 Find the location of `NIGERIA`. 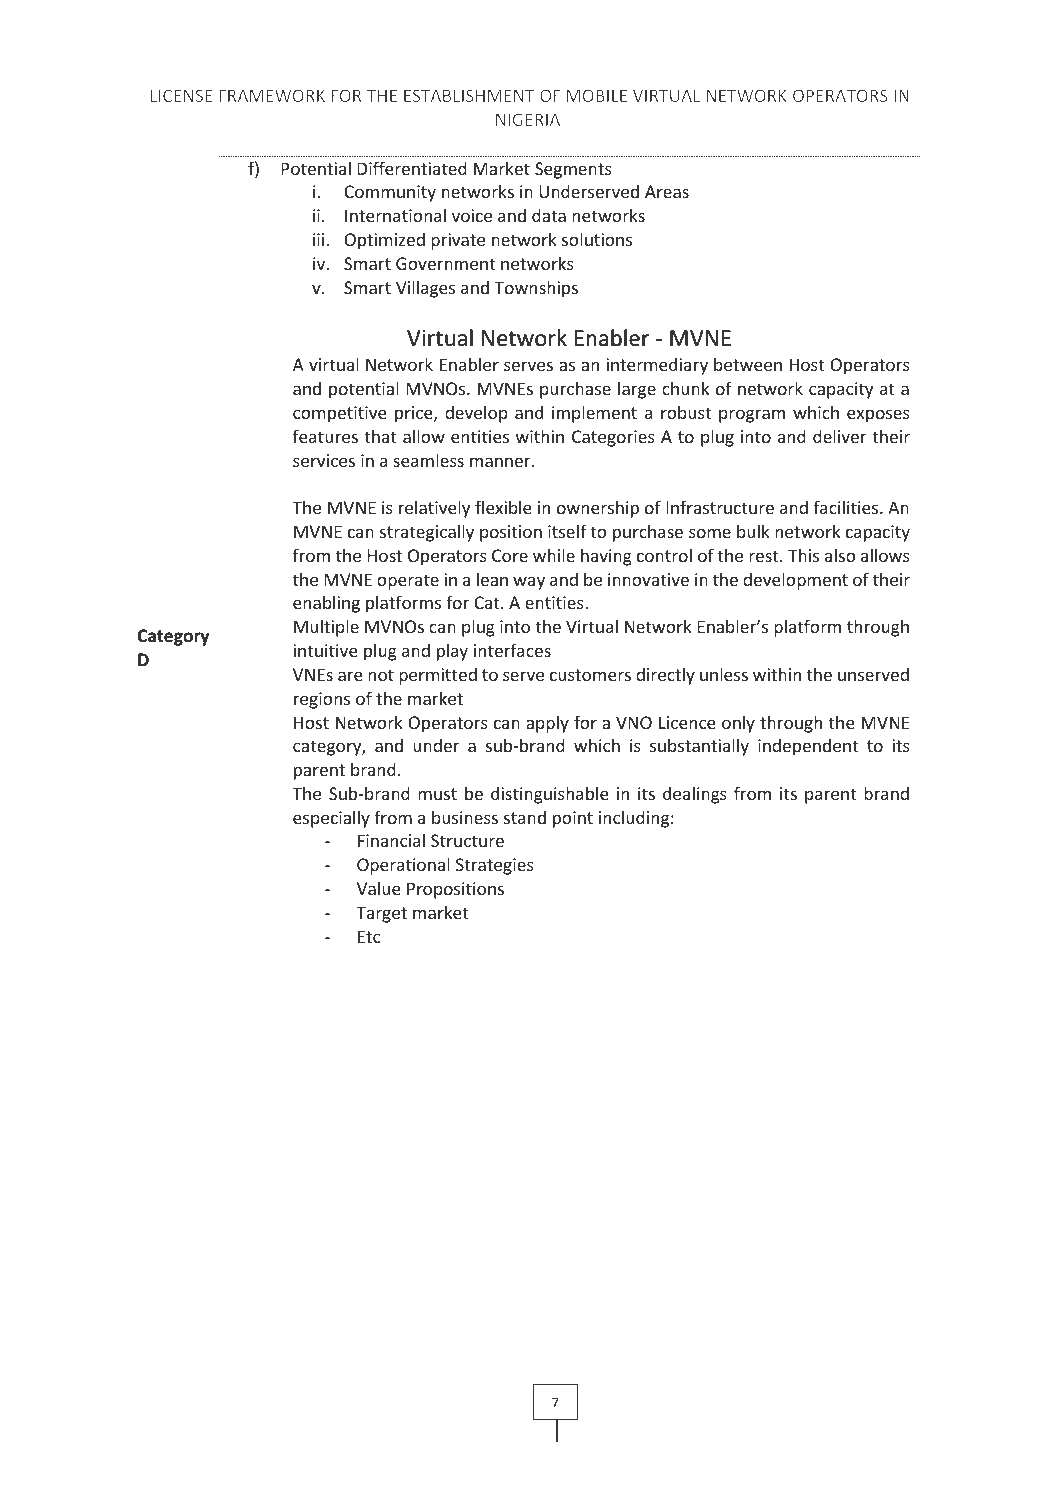

NIGERIA is located at coordinates (528, 119).
